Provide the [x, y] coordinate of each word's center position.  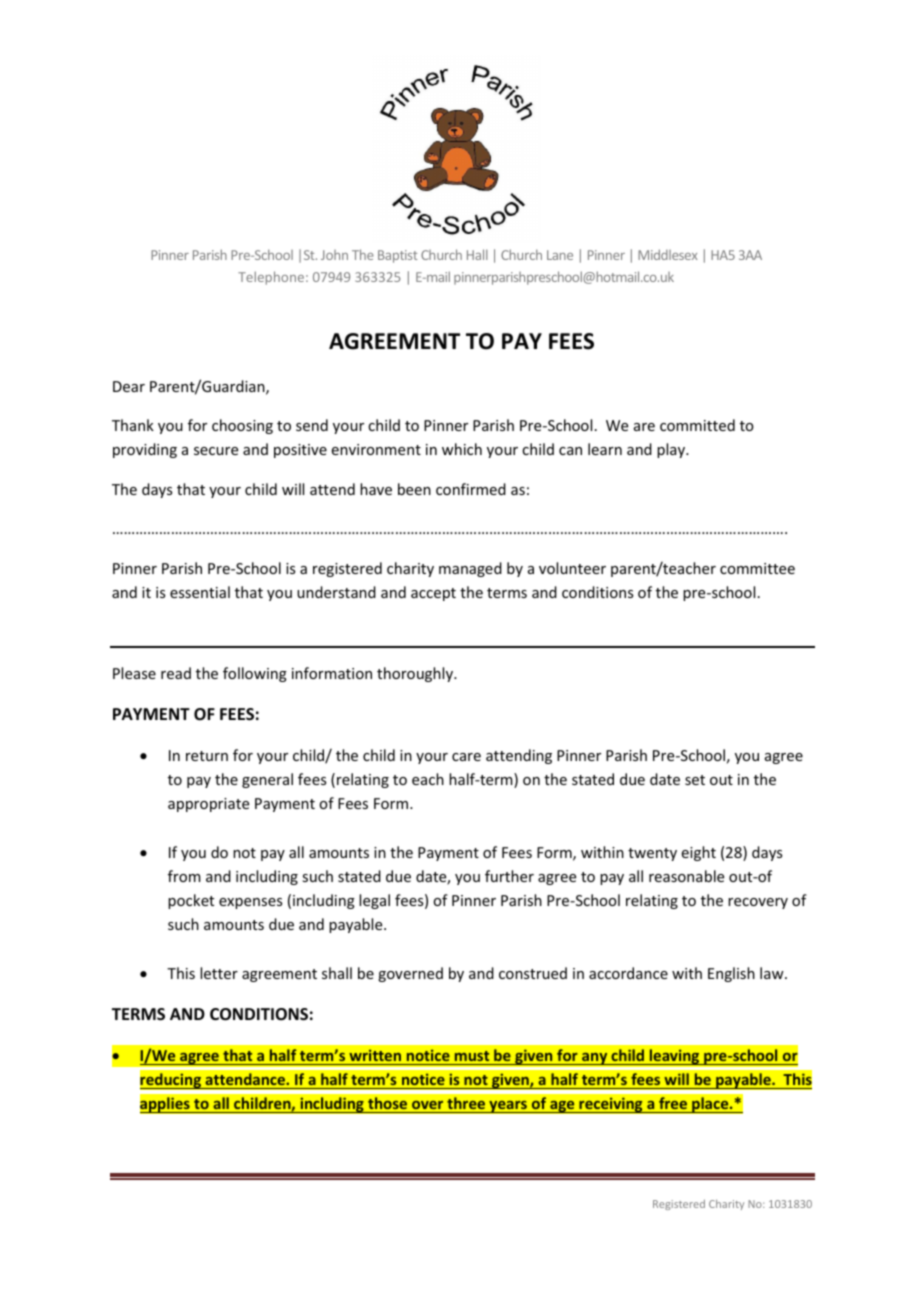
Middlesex [668, 254]
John [334, 255]
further [509, 876]
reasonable [686, 876]
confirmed [471, 489]
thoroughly [416, 674]
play [672, 450]
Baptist [397, 256]
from [184, 876]
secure [216, 451]
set [695, 780]
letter [219, 973]
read [176, 673]
